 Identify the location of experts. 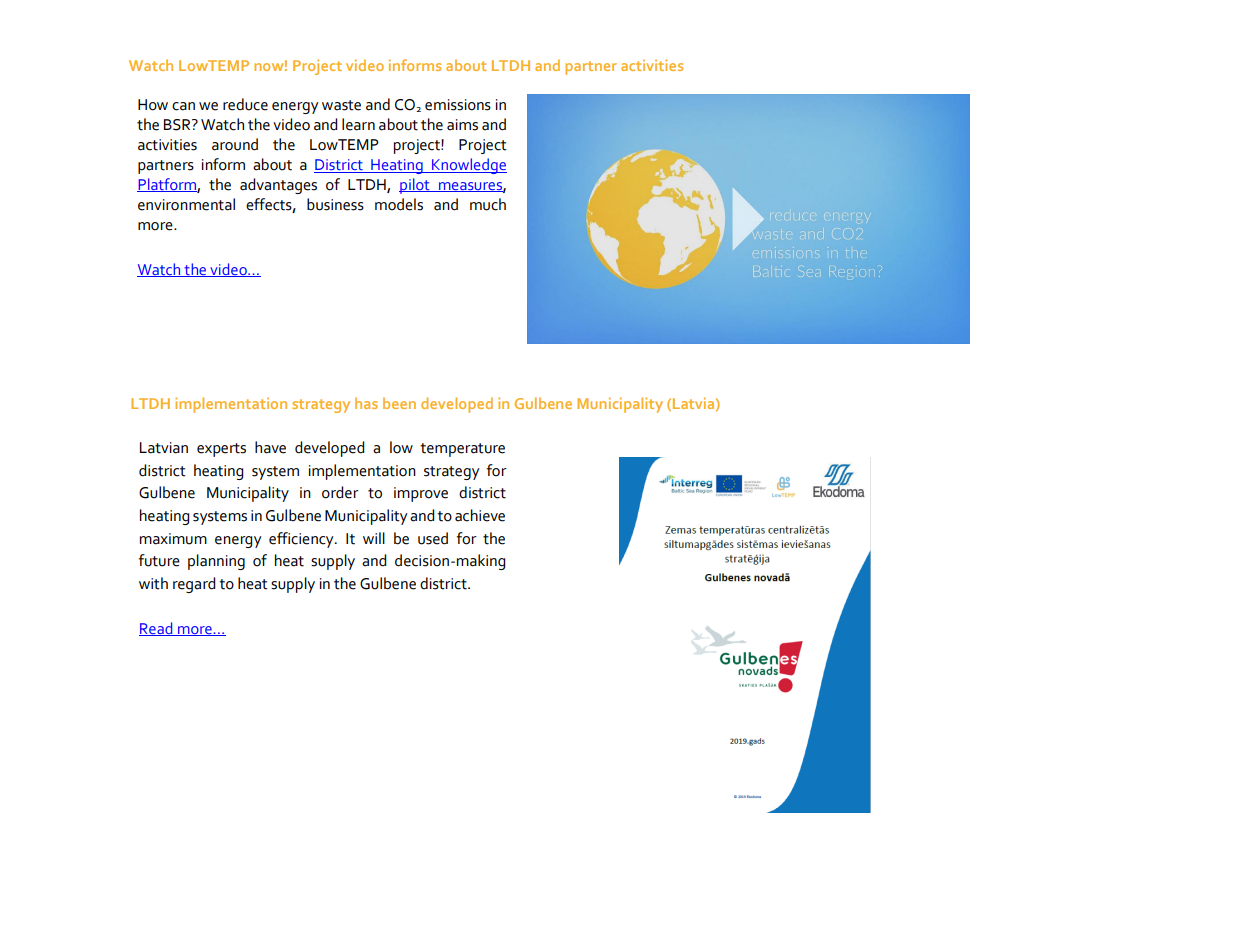
(221, 450).
